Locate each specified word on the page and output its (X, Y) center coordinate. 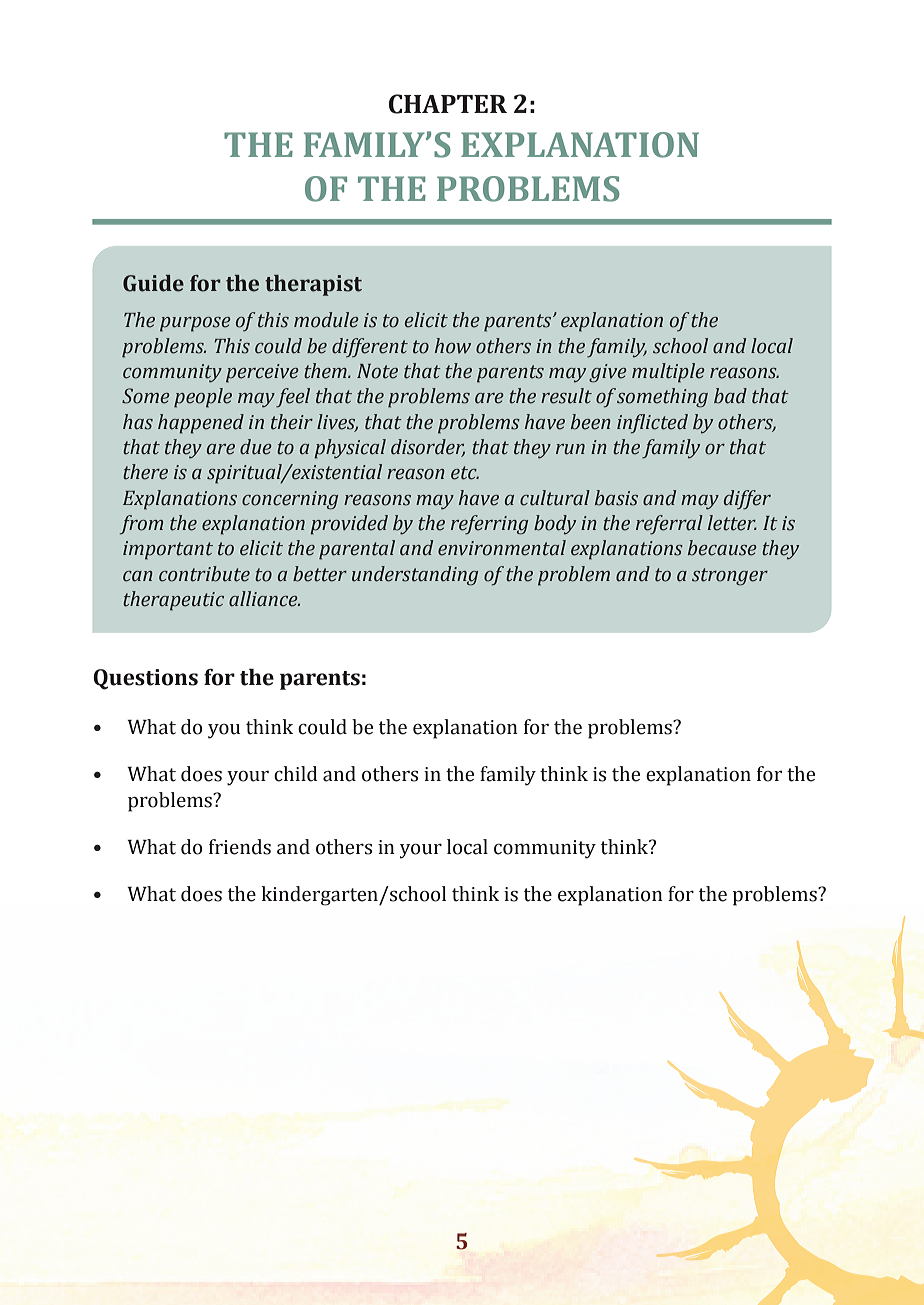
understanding (415, 576)
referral (669, 525)
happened (201, 424)
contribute (204, 574)
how (453, 346)
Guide (153, 283)
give (608, 373)
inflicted (652, 424)
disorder (428, 448)
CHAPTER (448, 104)
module (326, 320)
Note (377, 371)
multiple (668, 373)
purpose (195, 324)
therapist (313, 285)
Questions (145, 679)
